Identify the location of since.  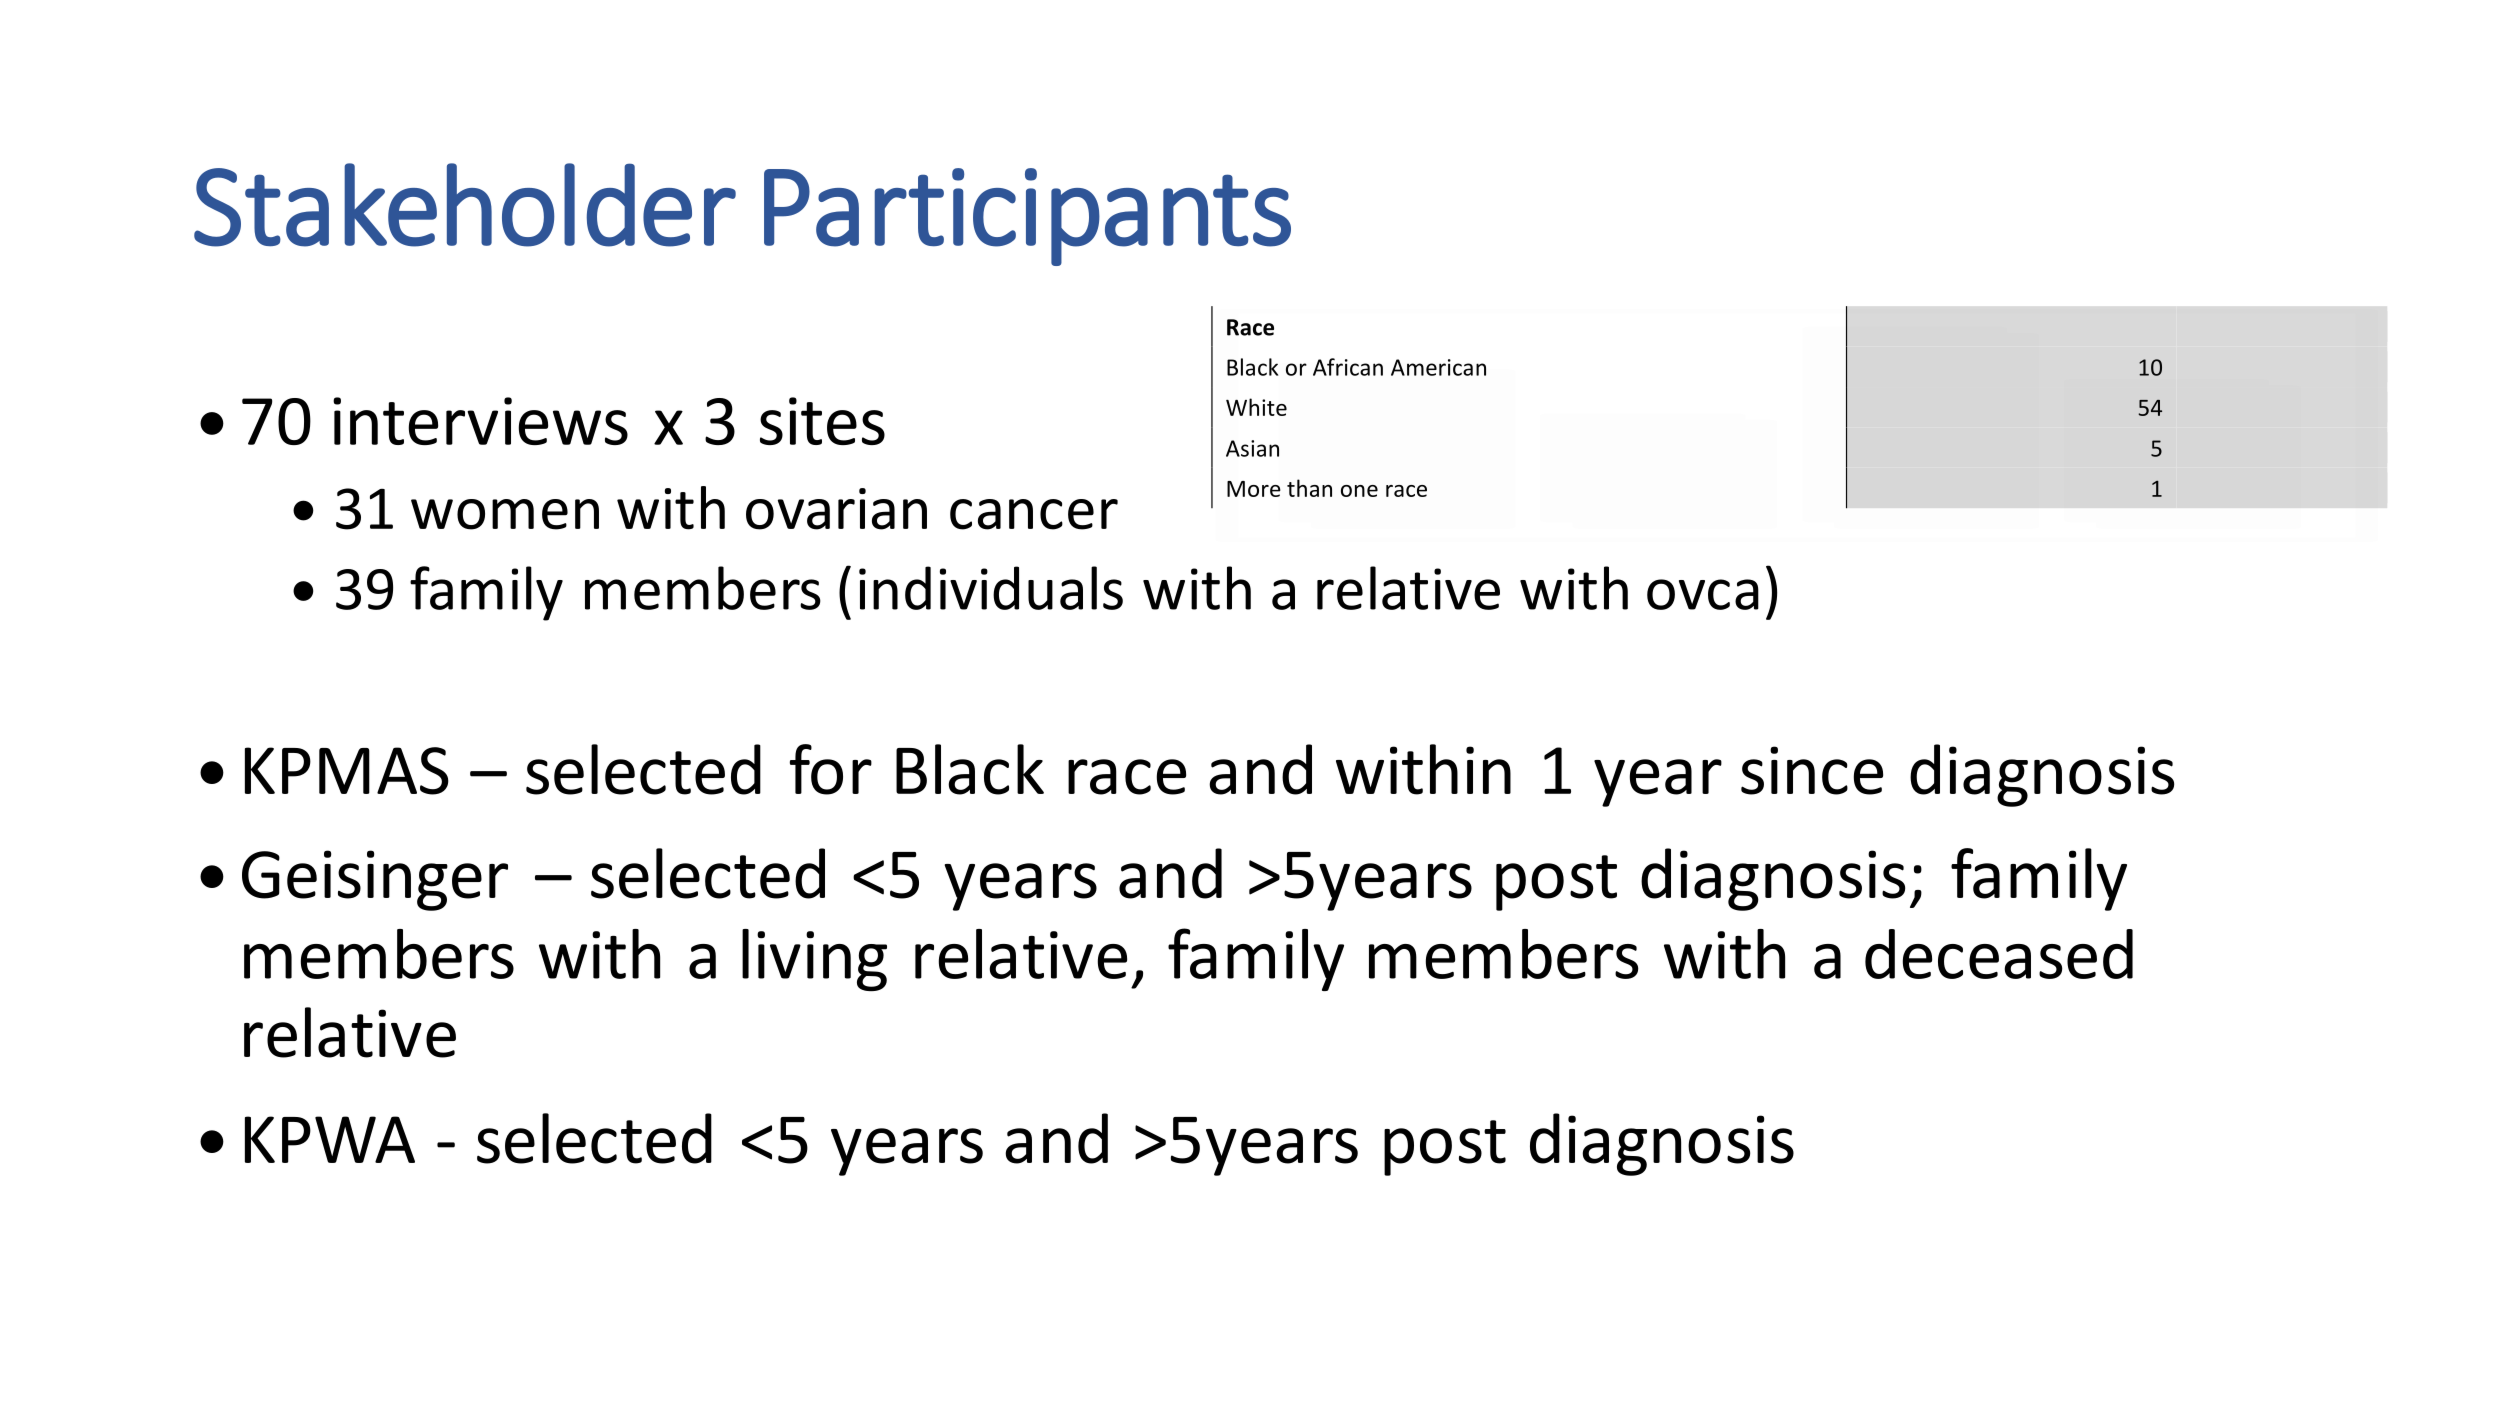
(1812, 770).
